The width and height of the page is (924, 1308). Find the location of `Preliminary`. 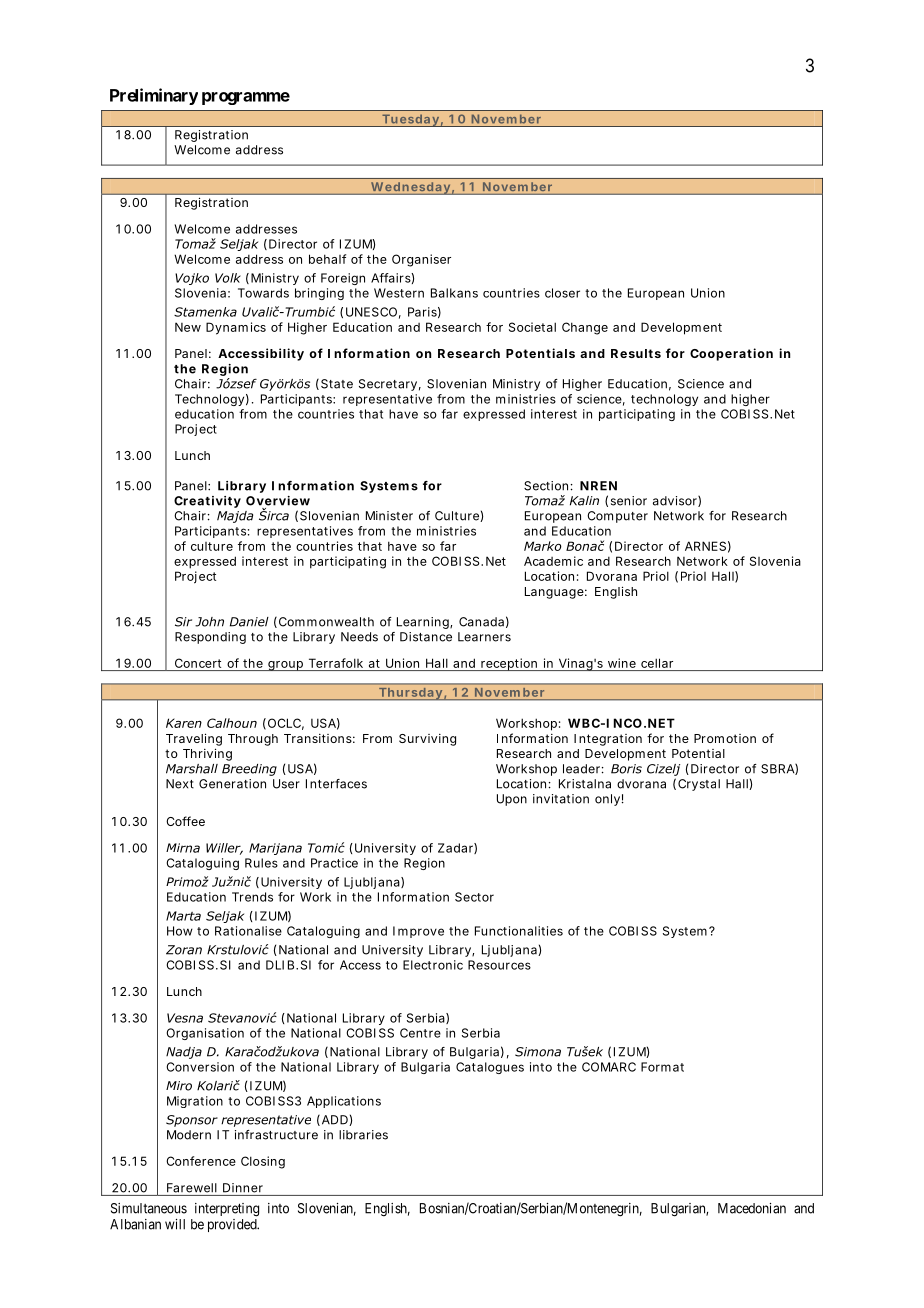

Preliminary is located at coordinates (154, 96).
